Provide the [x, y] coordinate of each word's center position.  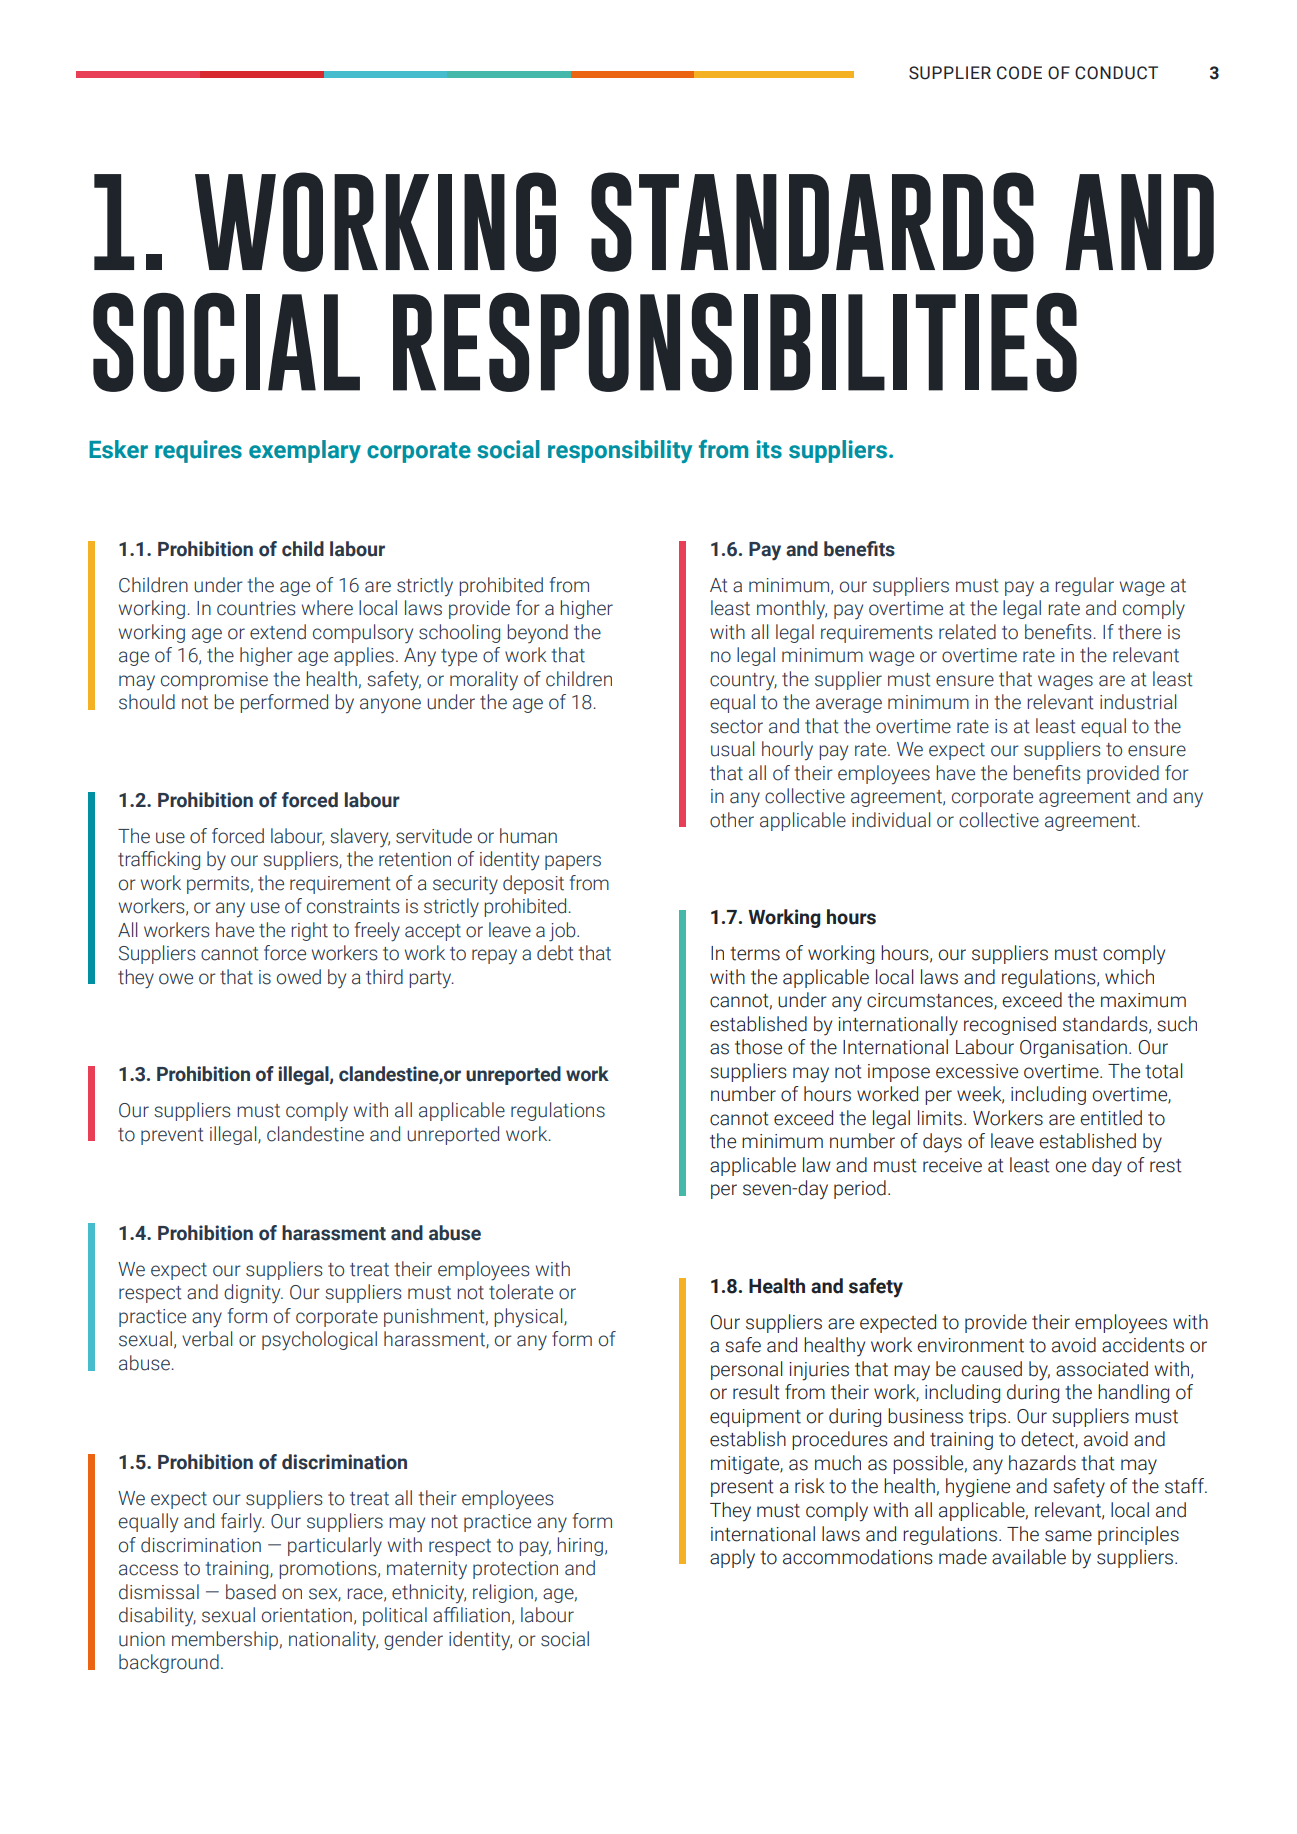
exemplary [305, 451]
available [1029, 1557]
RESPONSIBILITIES [735, 342]
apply [732, 1559]
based [251, 1592]
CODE [1019, 73]
